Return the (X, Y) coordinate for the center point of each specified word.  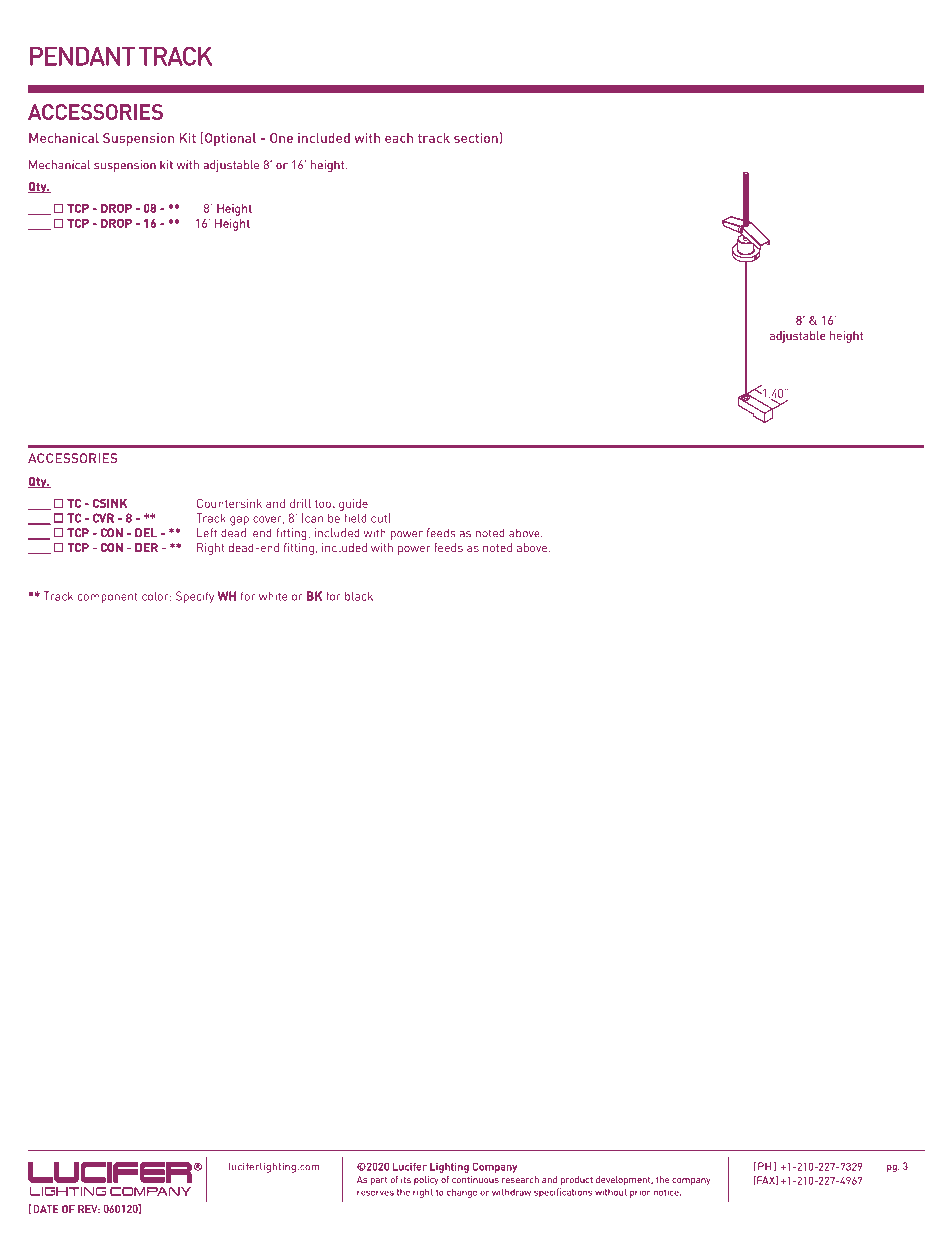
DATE (45, 1209)
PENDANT (82, 56)
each (399, 138)
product (577, 1180)
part (379, 1181)
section (476, 138)
